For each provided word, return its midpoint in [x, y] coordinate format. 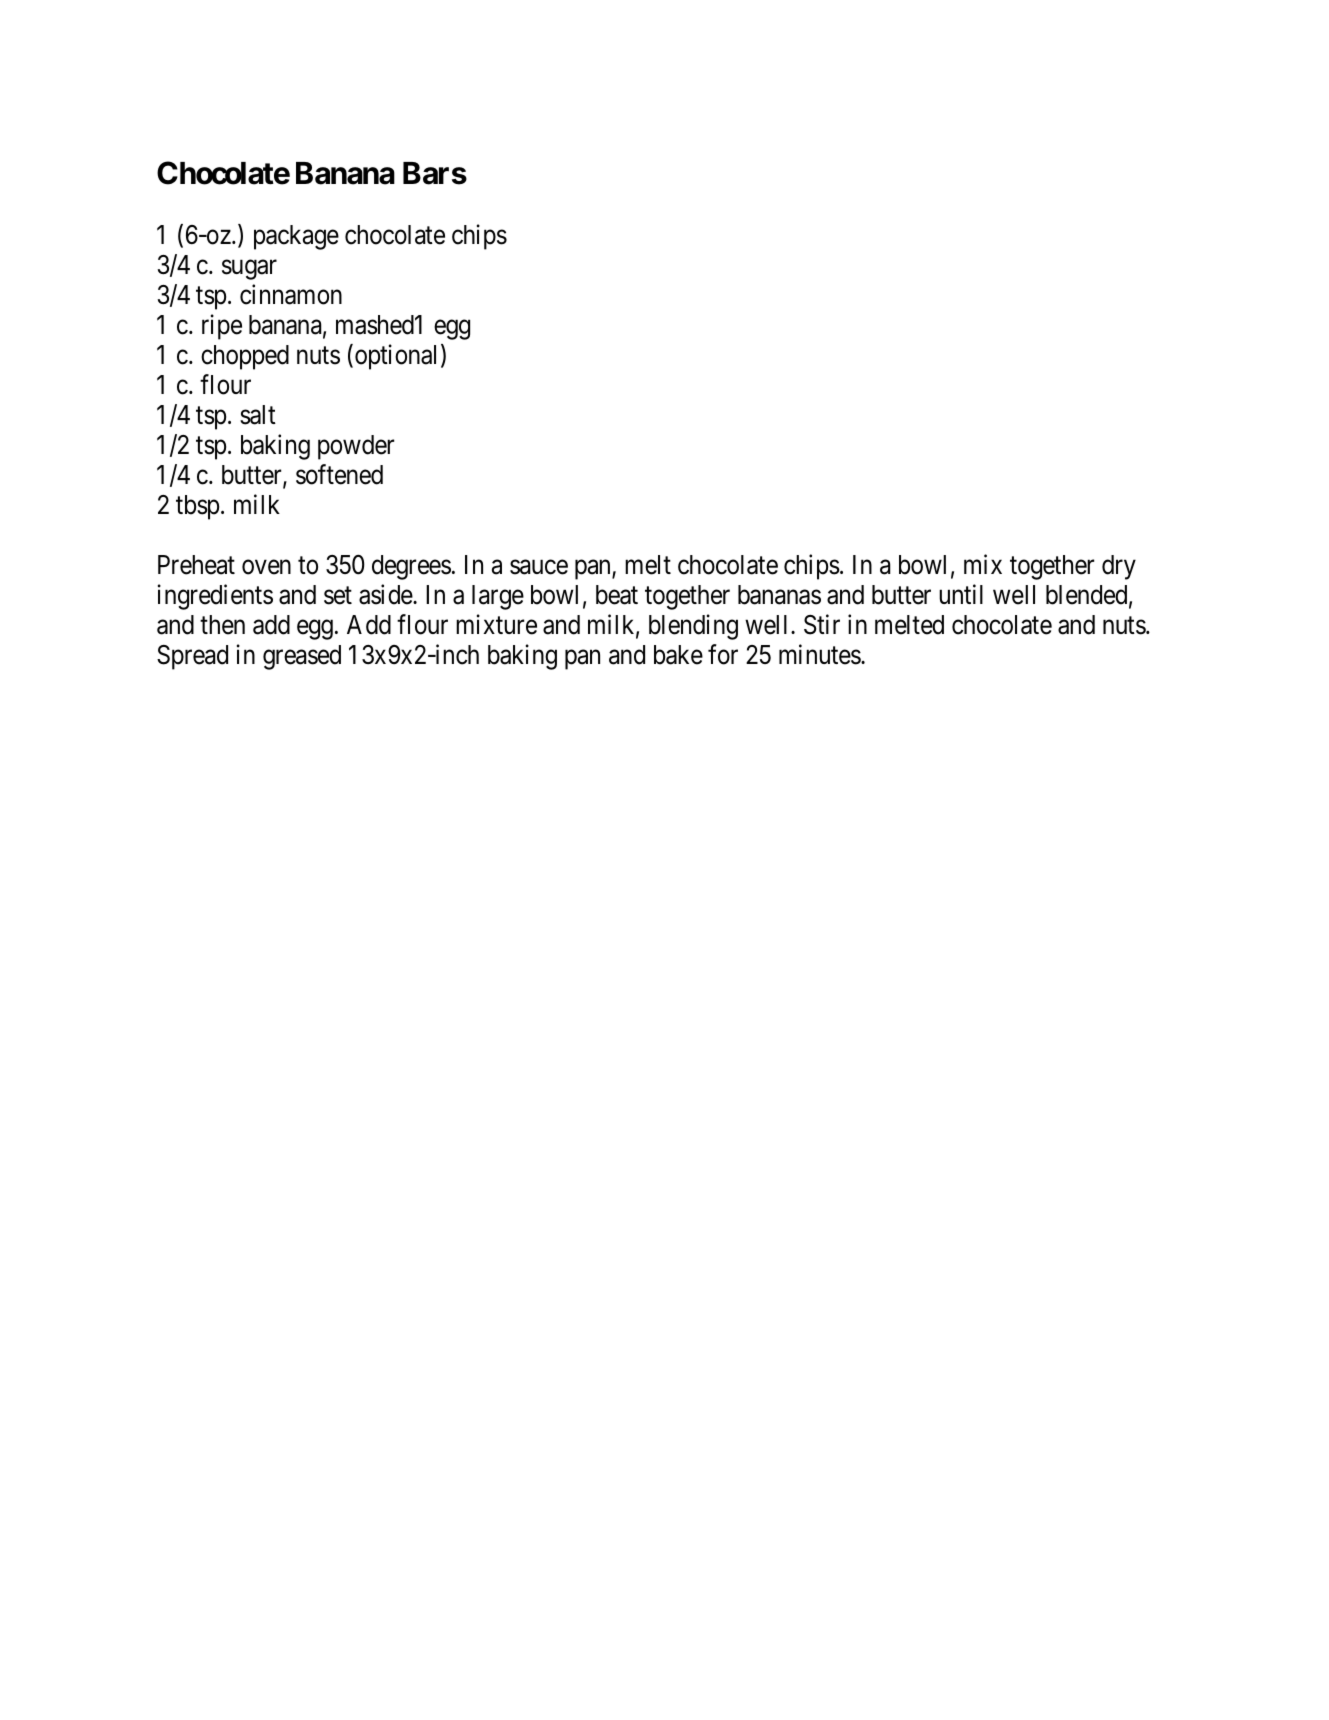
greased [302, 657]
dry [1119, 567]
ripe [222, 327]
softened [339, 474]
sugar [249, 270]
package [296, 237]
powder [356, 447]
